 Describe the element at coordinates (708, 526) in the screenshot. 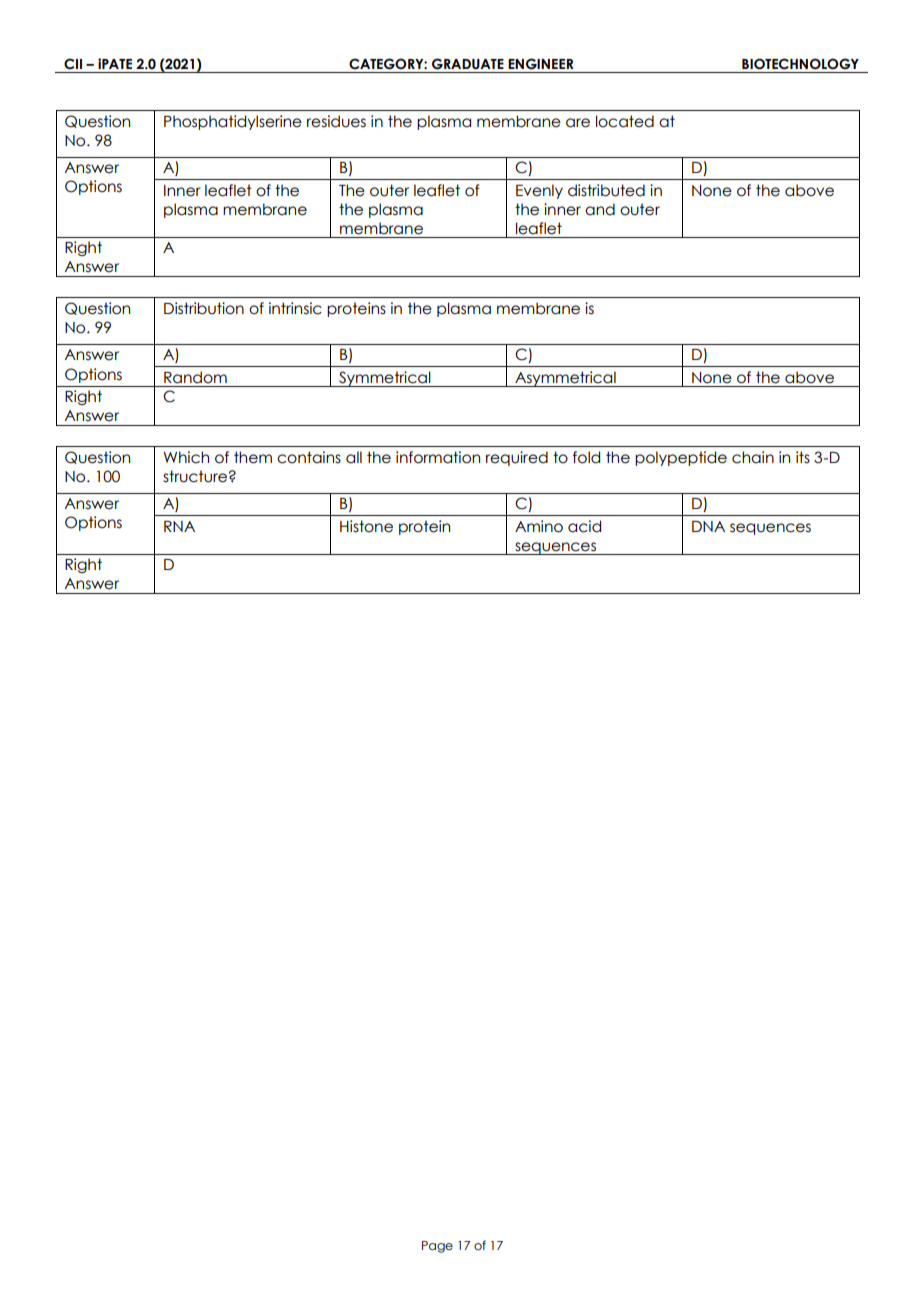

I see `DNA` at that location.
